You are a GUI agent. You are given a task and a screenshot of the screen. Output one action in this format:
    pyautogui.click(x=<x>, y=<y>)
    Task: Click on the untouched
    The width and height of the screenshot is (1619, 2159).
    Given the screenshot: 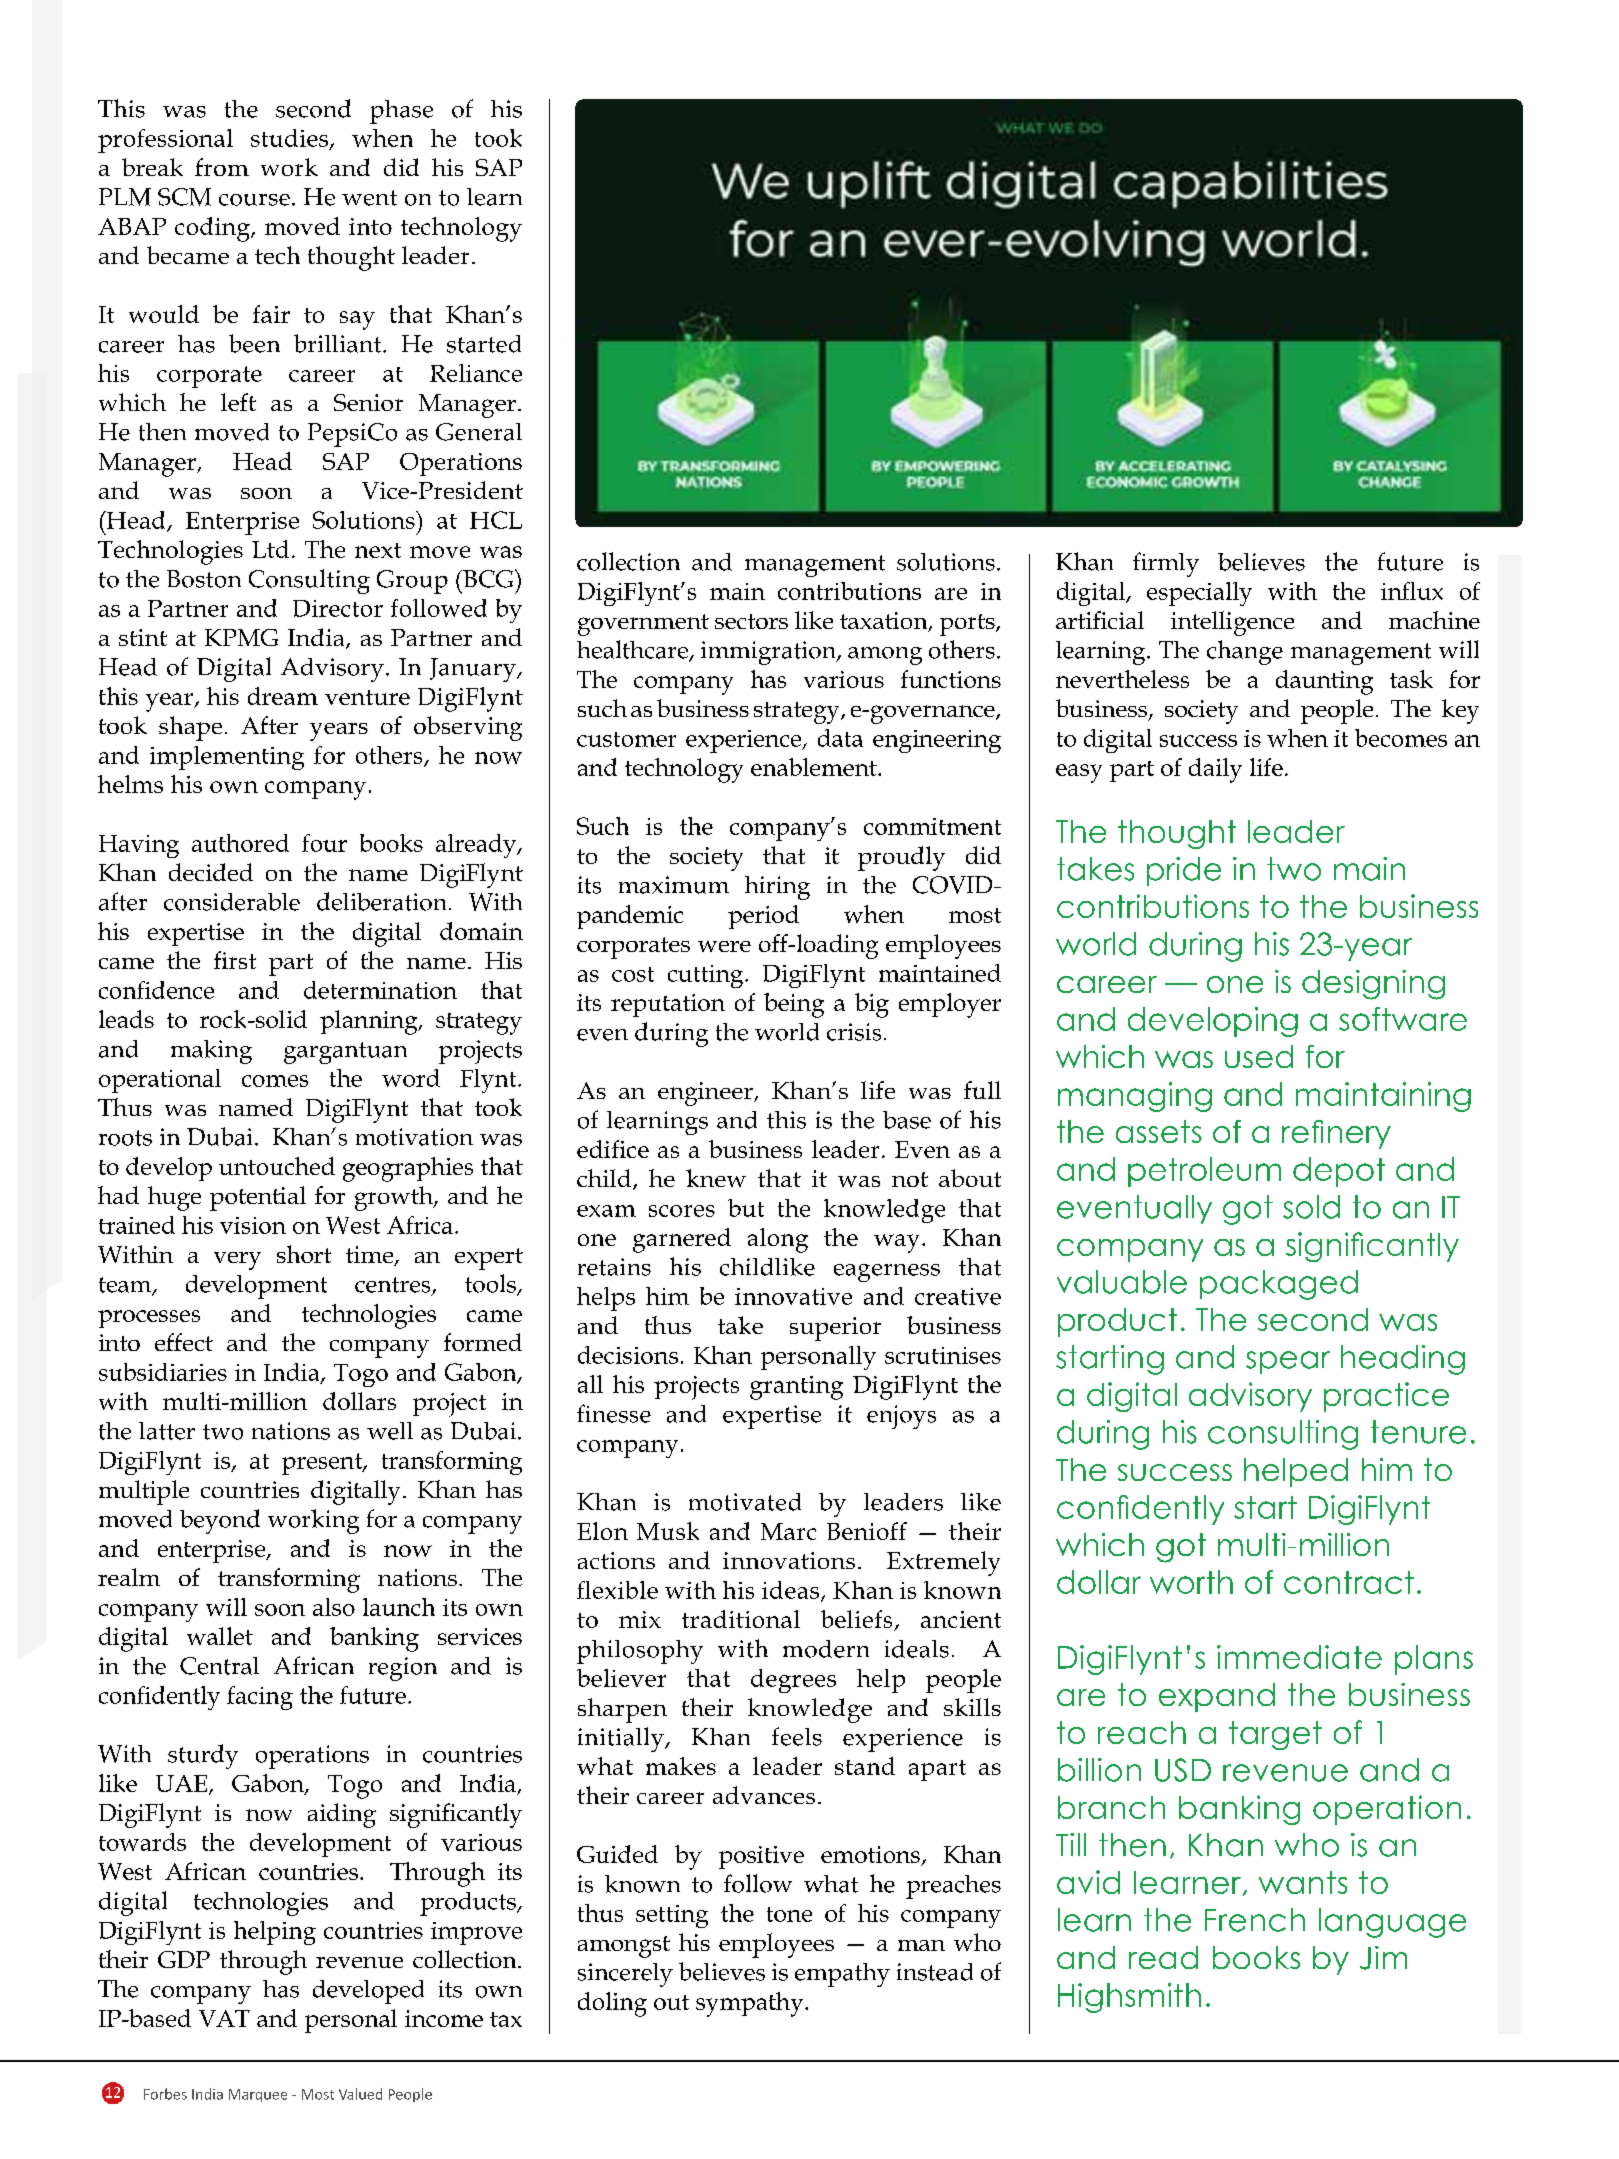 What is the action you would take?
    pyautogui.click(x=277, y=1166)
